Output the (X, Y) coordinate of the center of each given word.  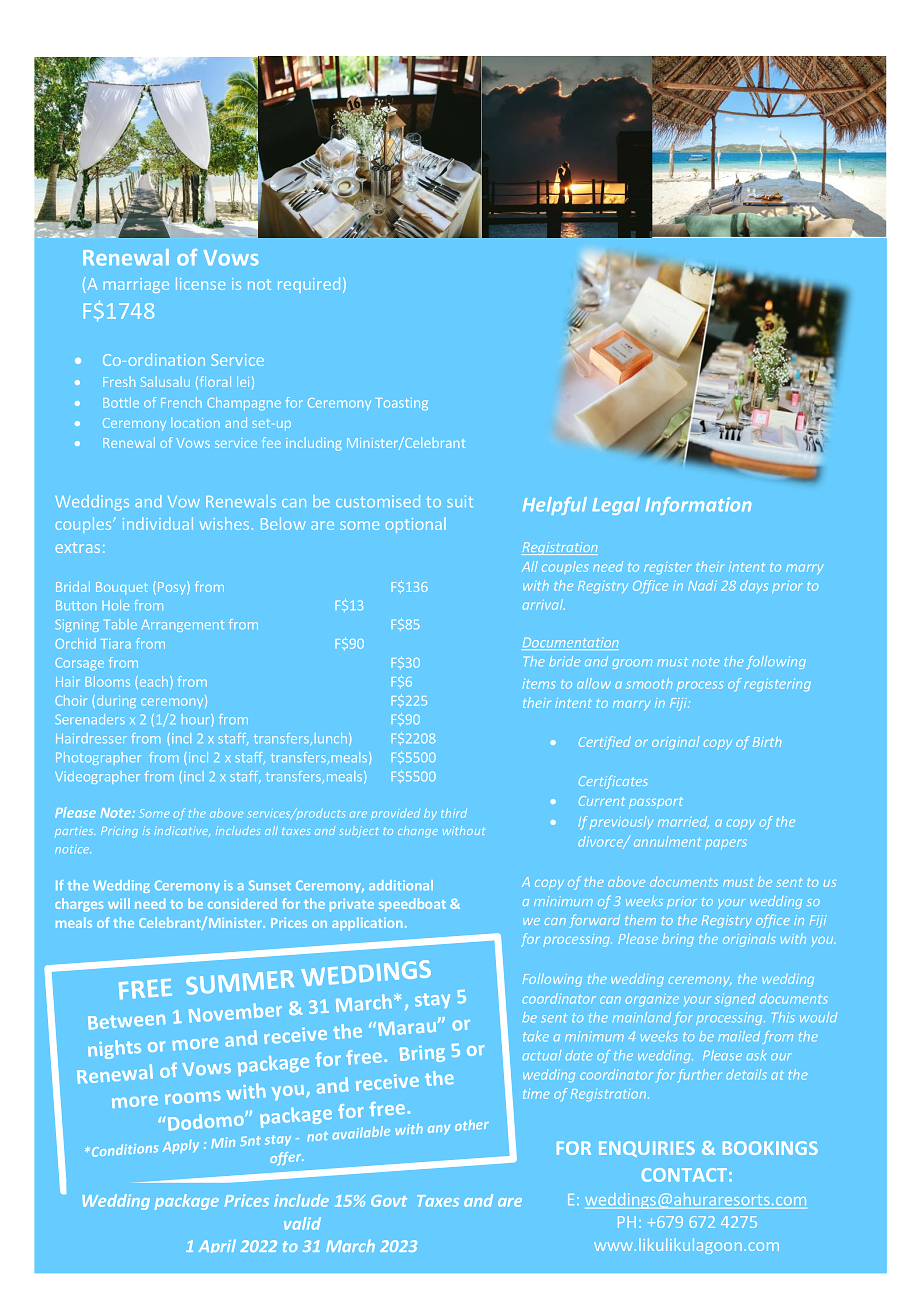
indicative (182, 831)
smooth (649, 683)
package (186, 1202)
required (309, 285)
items (539, 684)
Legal (616, 506)
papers (725, 844)
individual (158, 523)
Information (698, 506)
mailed (739, 1036)
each (152, 682)
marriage (136, 285)
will (119, 903)
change (418, 831)
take (536, 1036)
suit (460, 501)
